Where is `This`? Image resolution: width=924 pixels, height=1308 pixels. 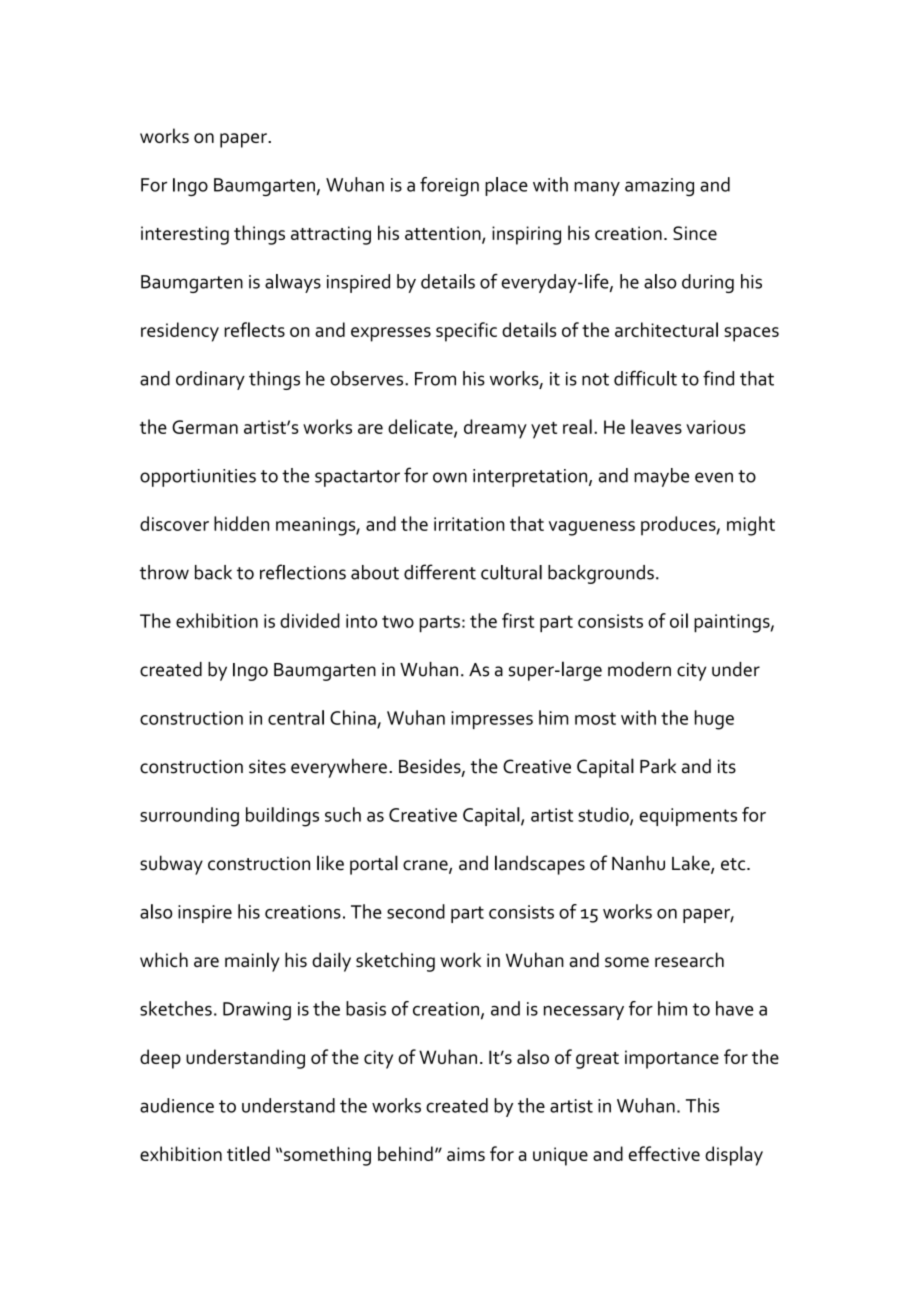 This is located at coordinates (702, 1105).
